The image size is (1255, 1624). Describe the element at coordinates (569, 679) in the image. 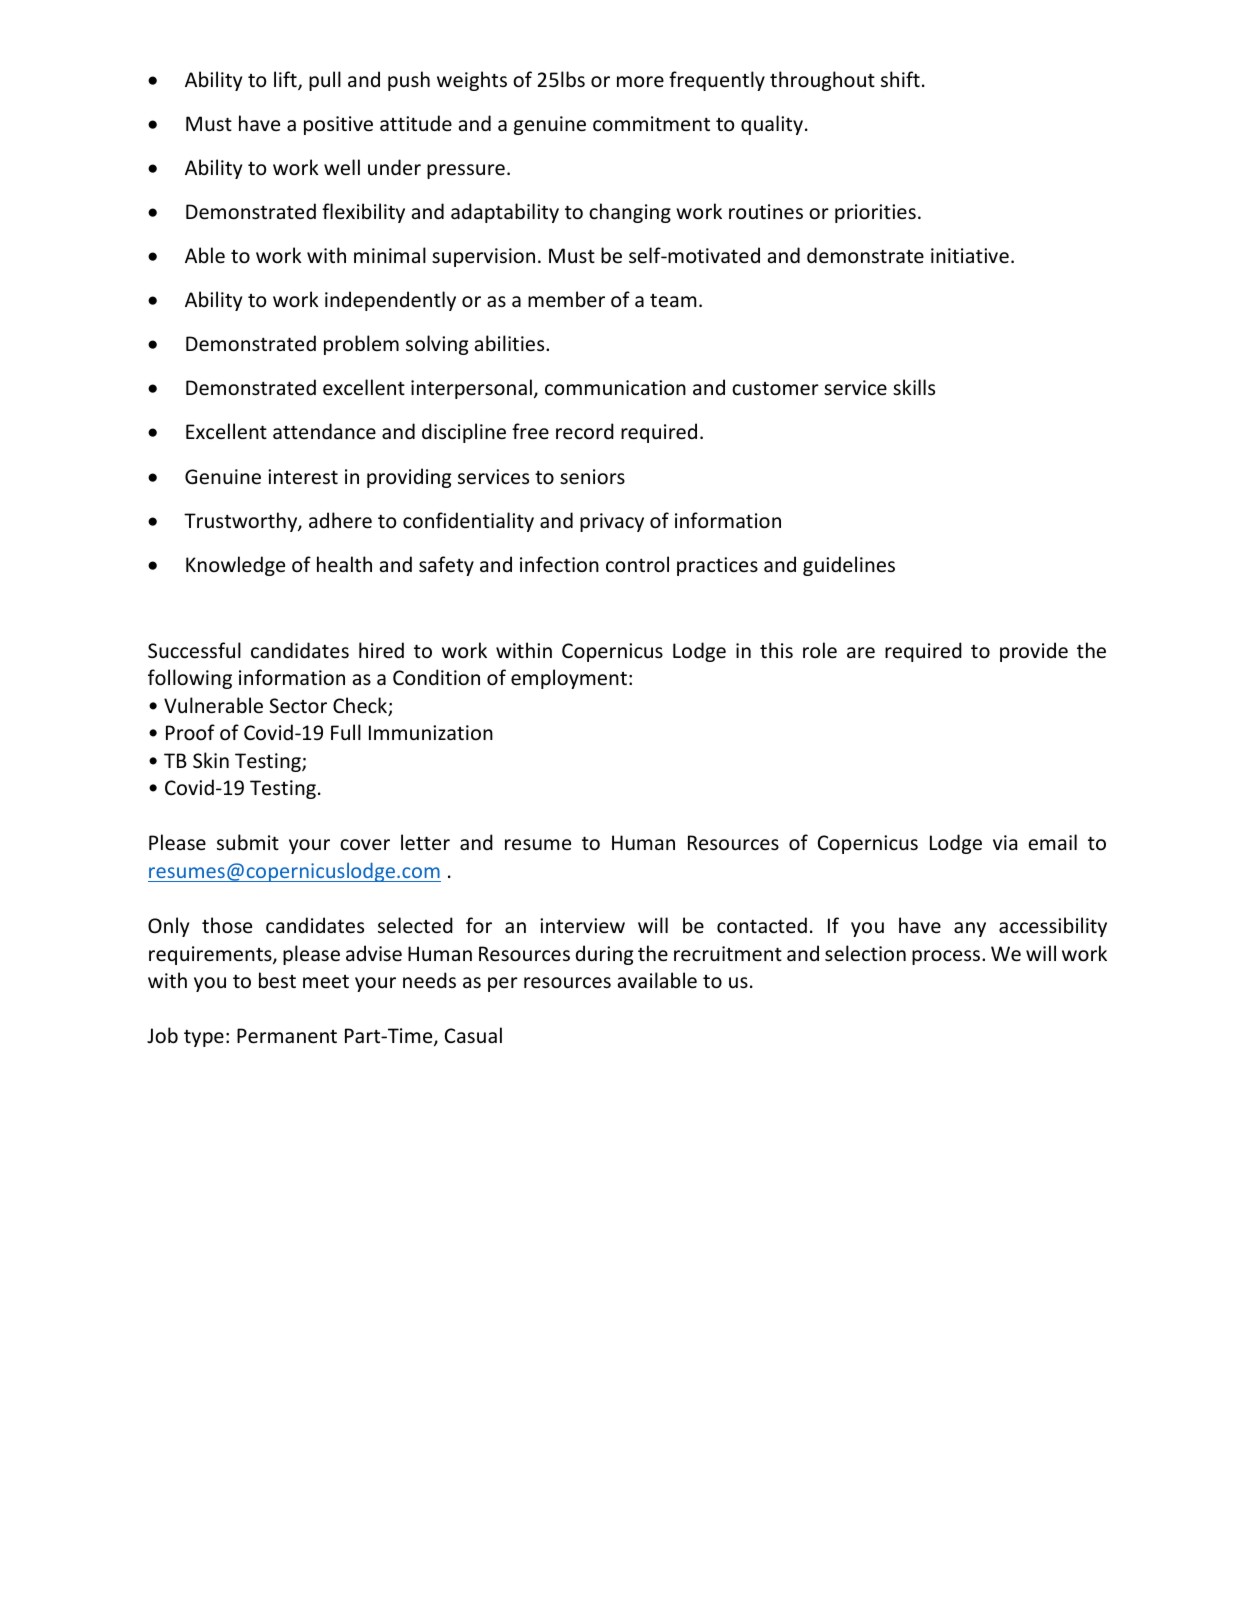

I see `employment` at that location.
